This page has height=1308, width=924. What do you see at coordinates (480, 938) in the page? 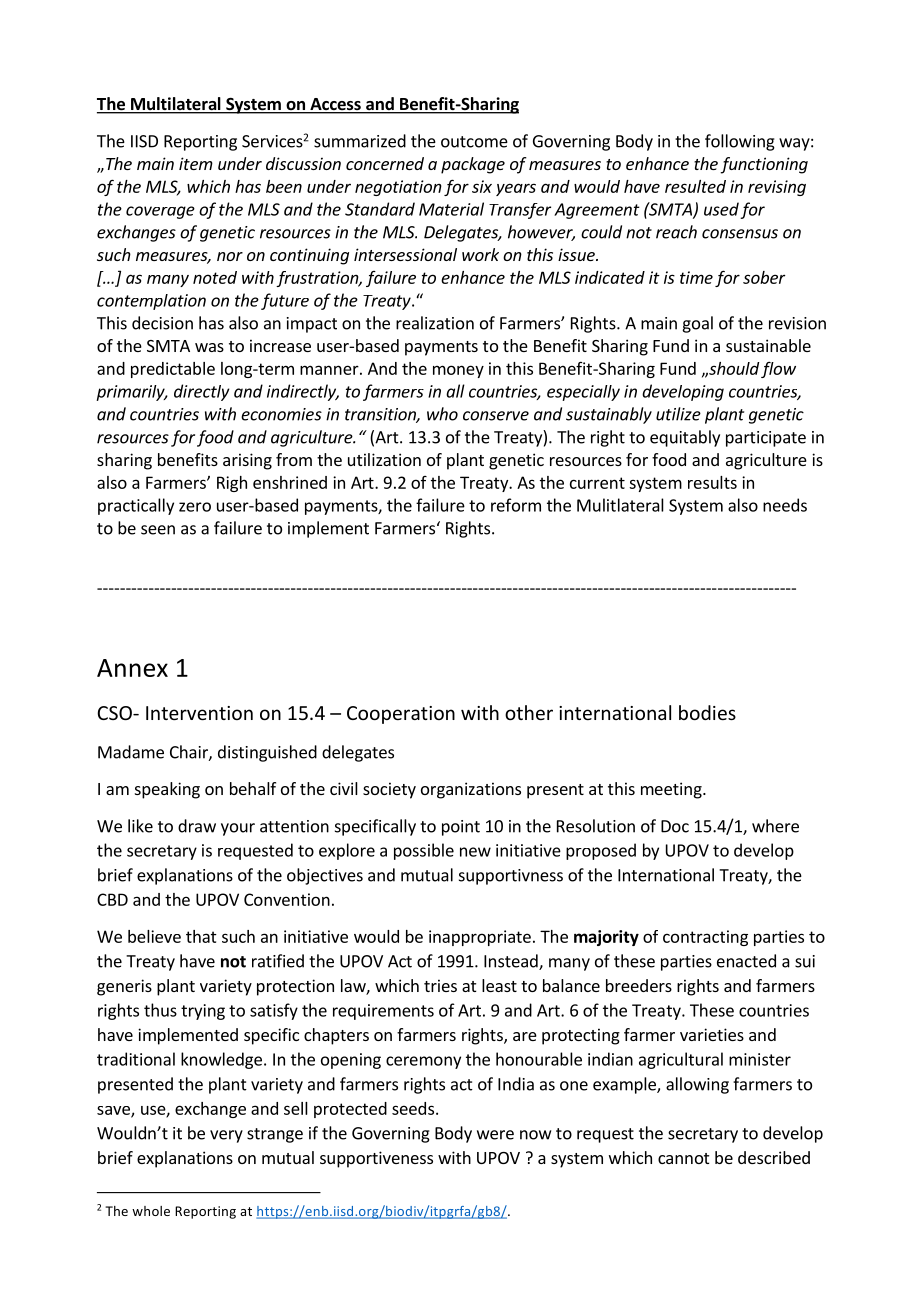
I see `inappropriate` at bounding box center [480, 938].
